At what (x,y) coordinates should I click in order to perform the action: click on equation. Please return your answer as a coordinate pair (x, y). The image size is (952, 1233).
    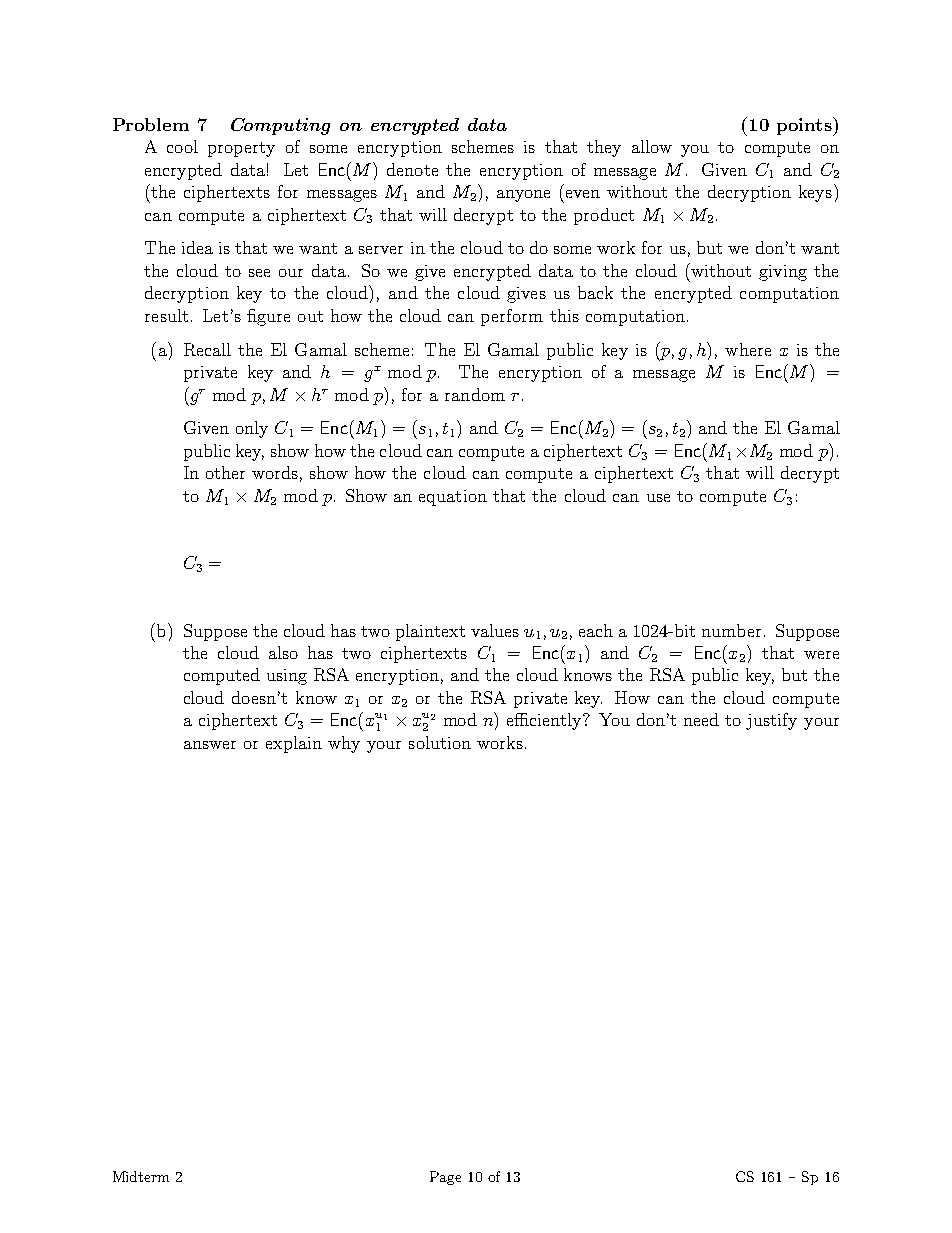
    Looking at the image, I should click on (453, 498).
